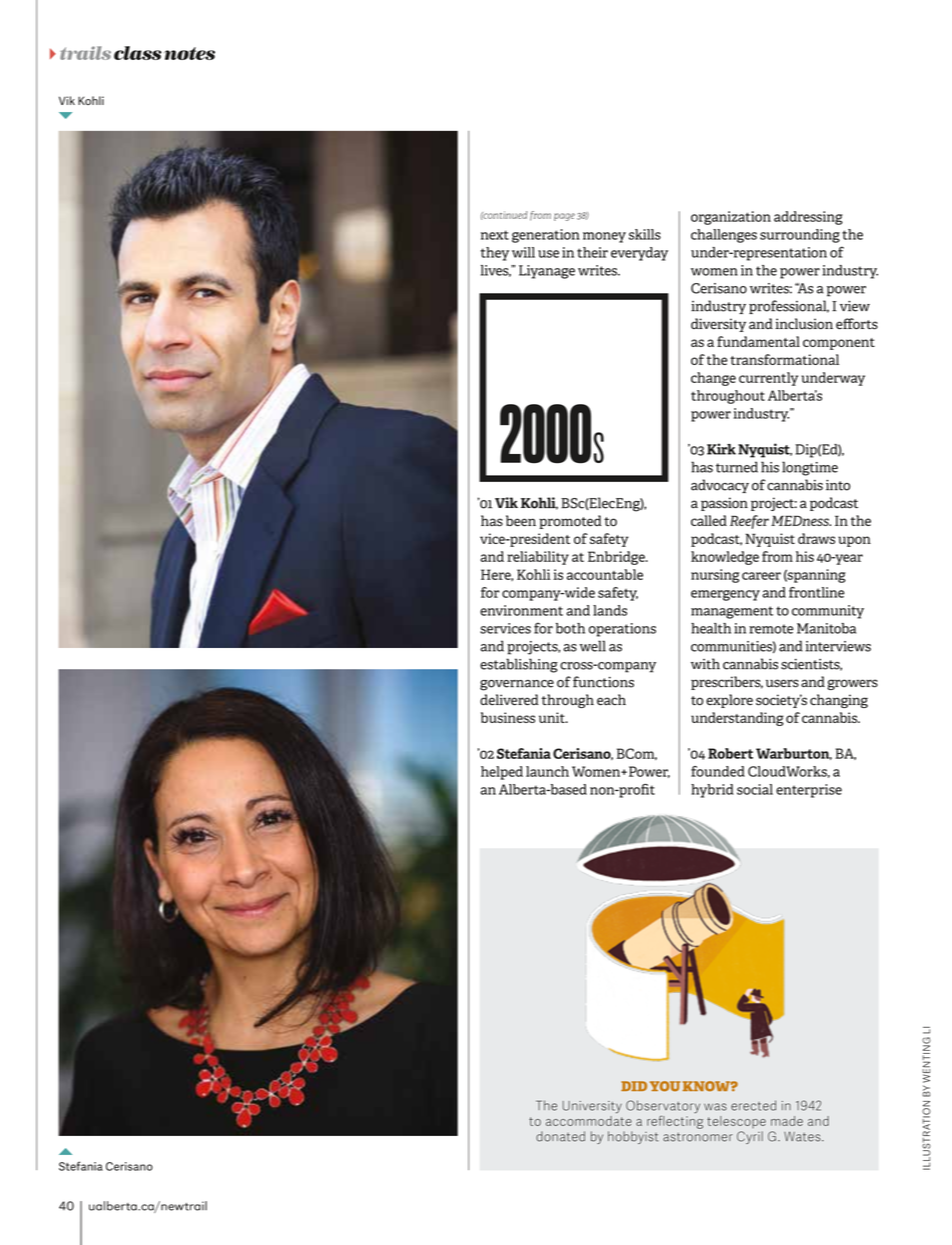 The width and height of the image is (952, 1245). Describe the element at coordinates (808, 218) in the image. I see `addressing` at that location.
